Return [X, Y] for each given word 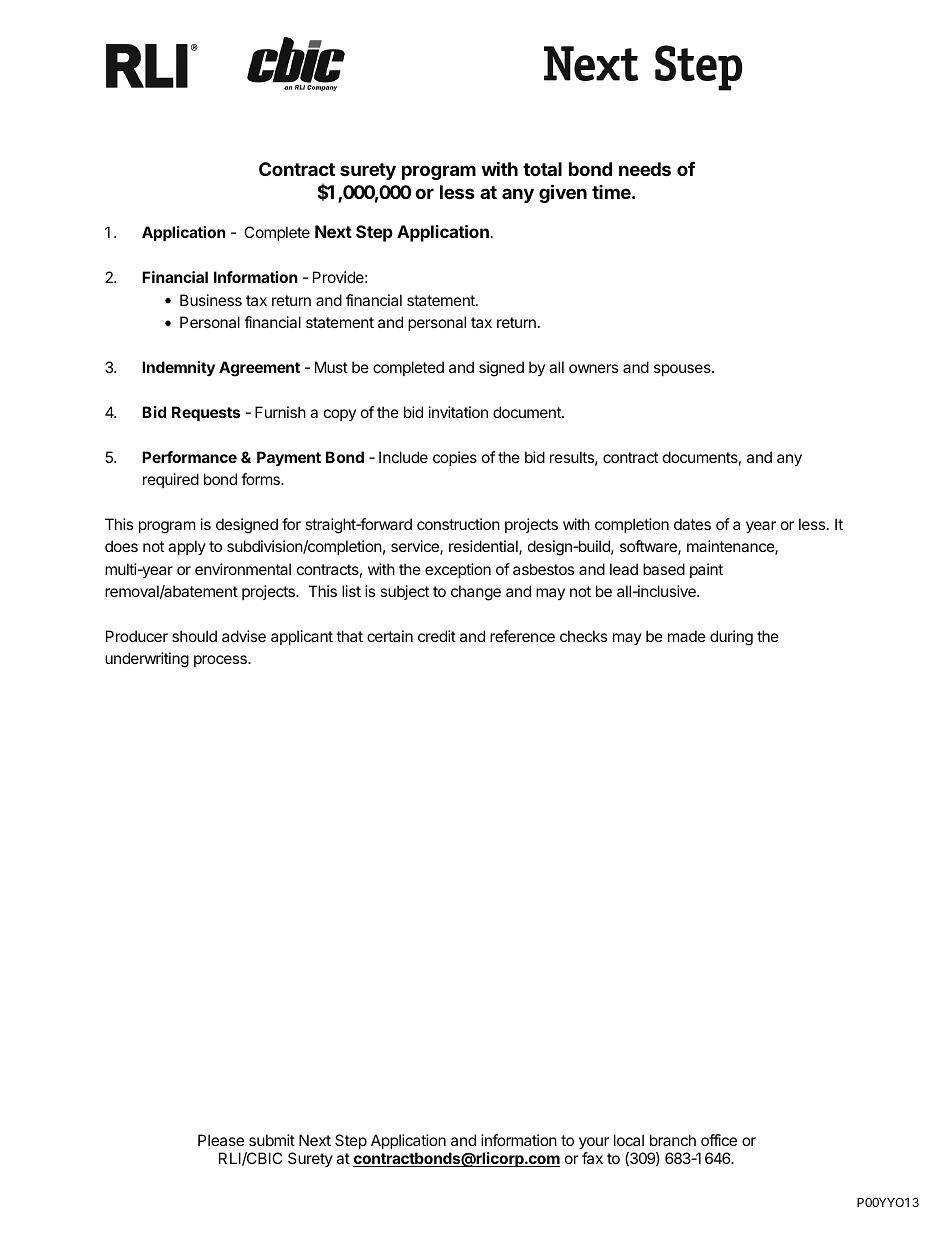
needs [645, 169]
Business [211, 300]
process [221, 661]
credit [437, 636]
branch [673, 1140]
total [542, 169]
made [687, 636]
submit [272, 1140]
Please [221, 1140]
